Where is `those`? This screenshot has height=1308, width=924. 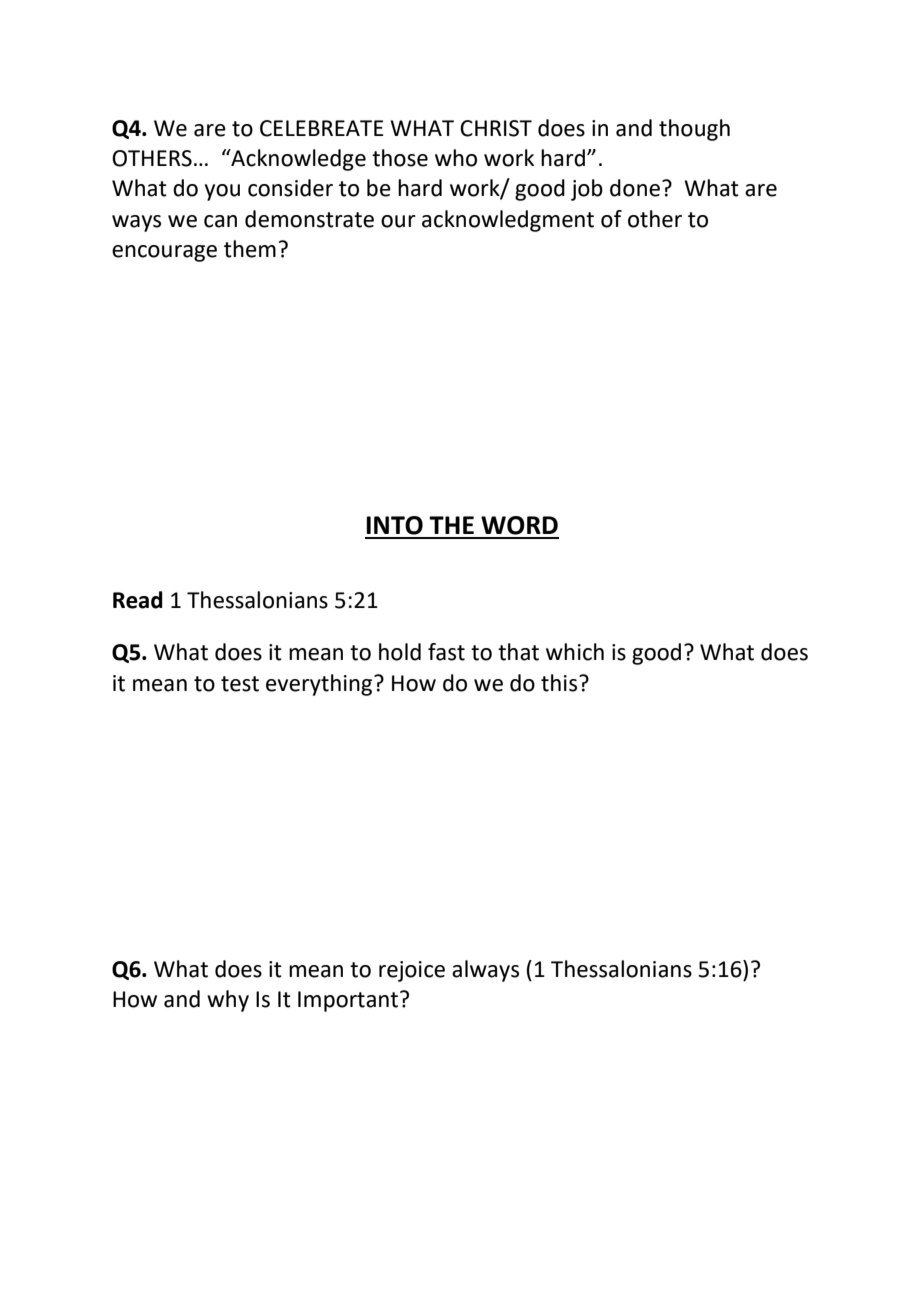
those is located at coordinates (400, 158).
